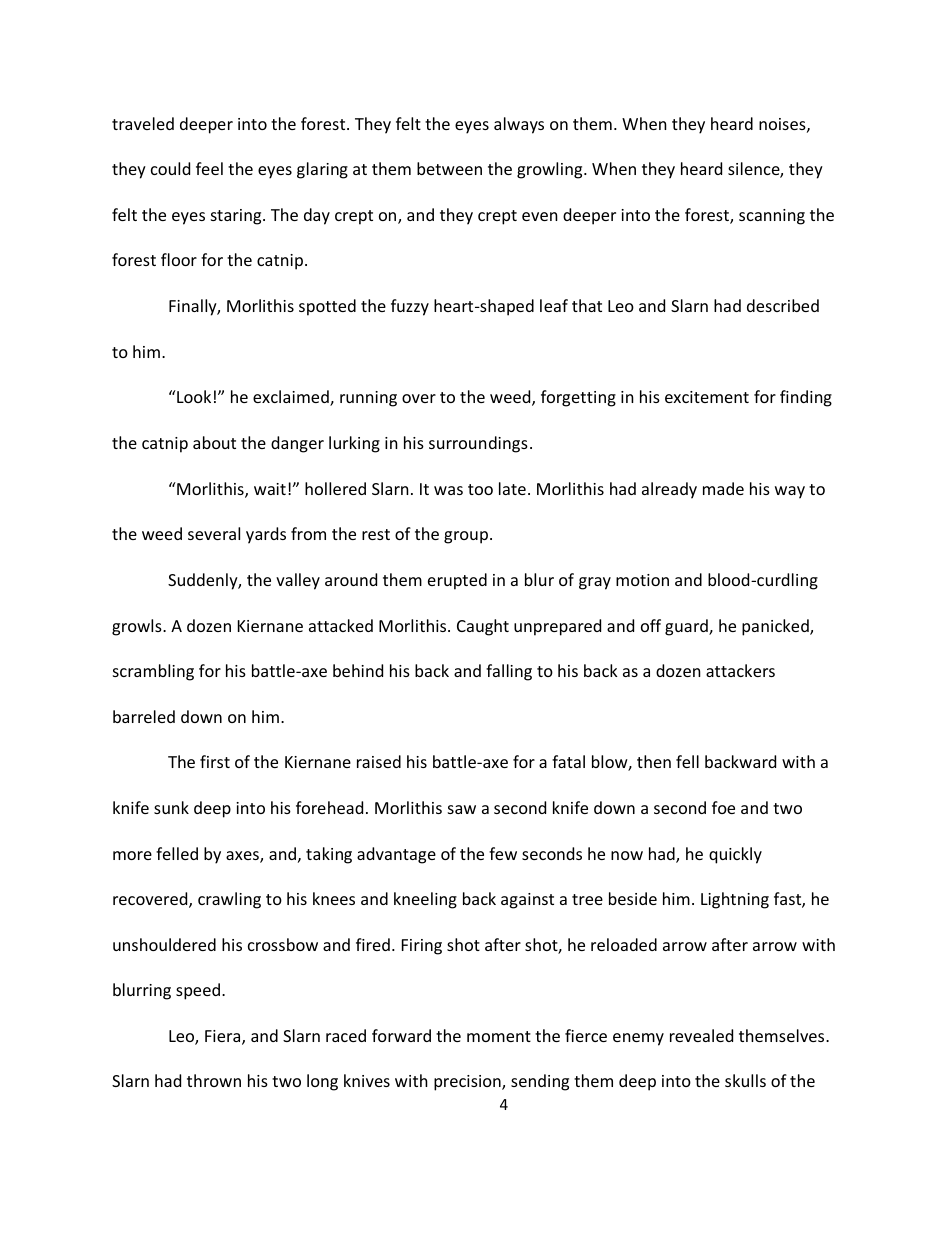 The width and height of the screenshot is (952, 1233). I want to click on growls, so click(138, 627).
